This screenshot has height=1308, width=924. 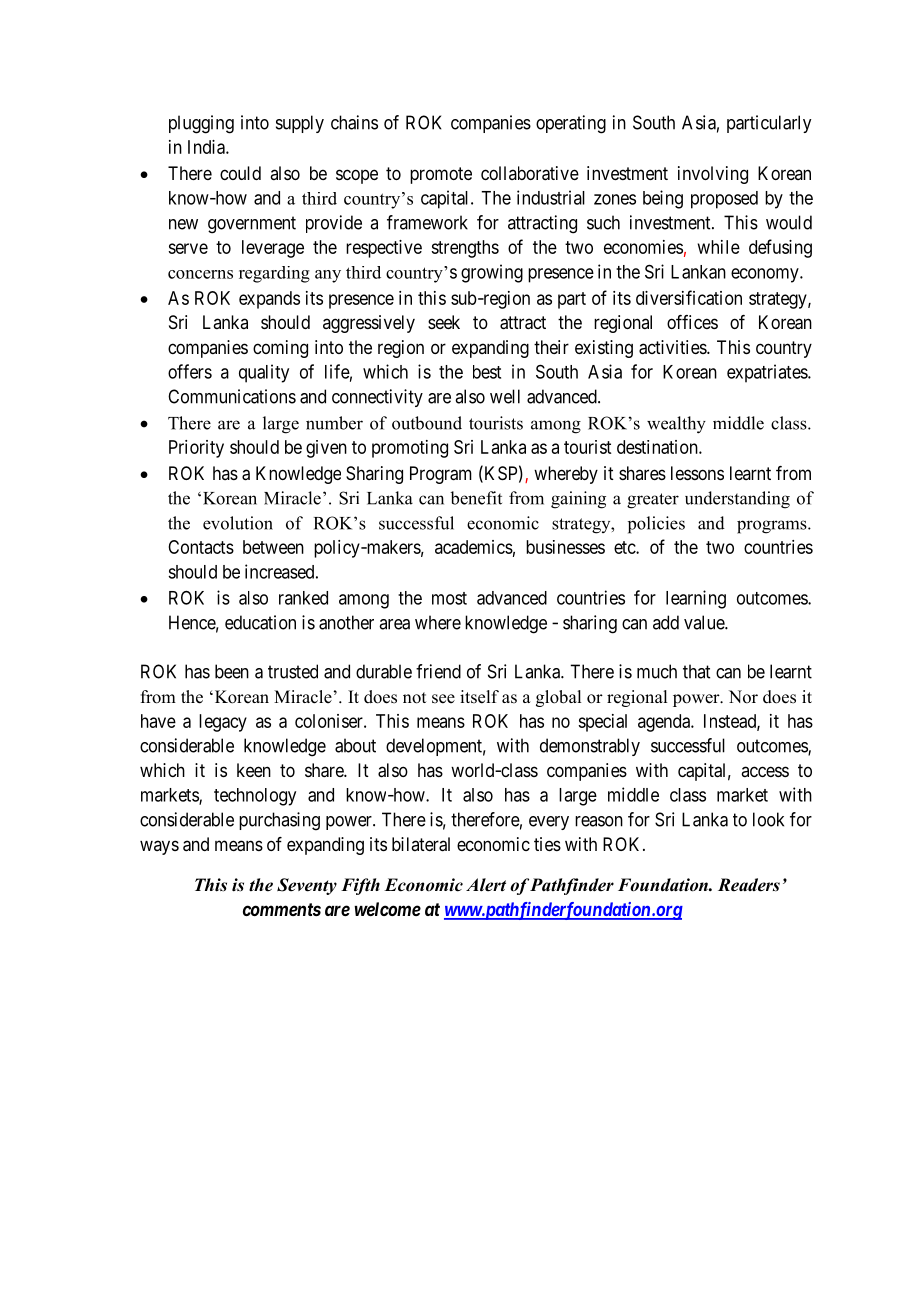 I want to click on evolution, so click(x=238, y=523).
